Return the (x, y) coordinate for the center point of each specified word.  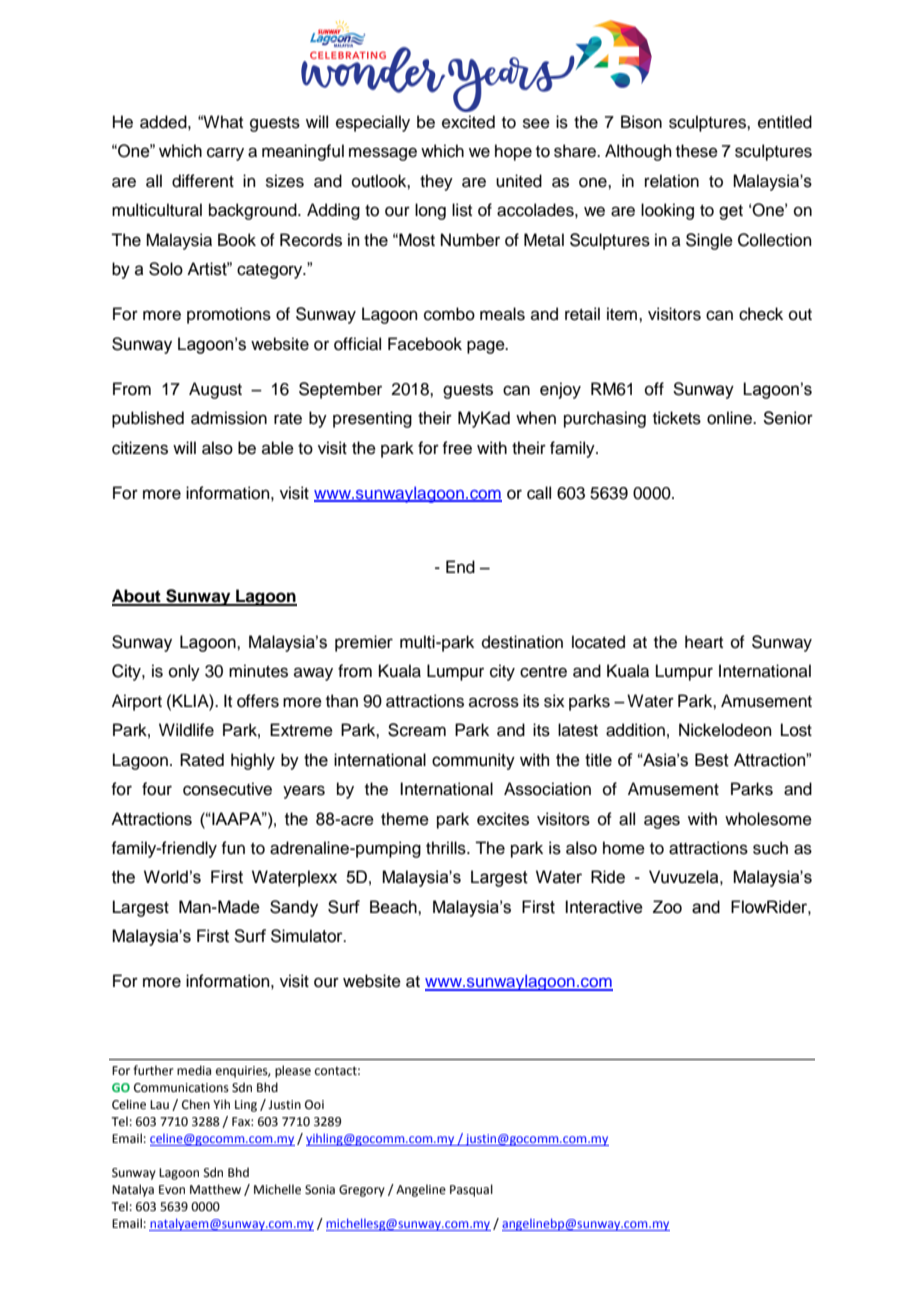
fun (233, 848)
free (457, 448)
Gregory (362, 1191)
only (184, 672)
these (697, 151)
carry (225, 154)
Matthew (215, 1189)
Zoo (667, 907)
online (730, 418)
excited (468, 122)
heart (704, 642)
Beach (394, 907)
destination (522, 642)
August (215, 390)
